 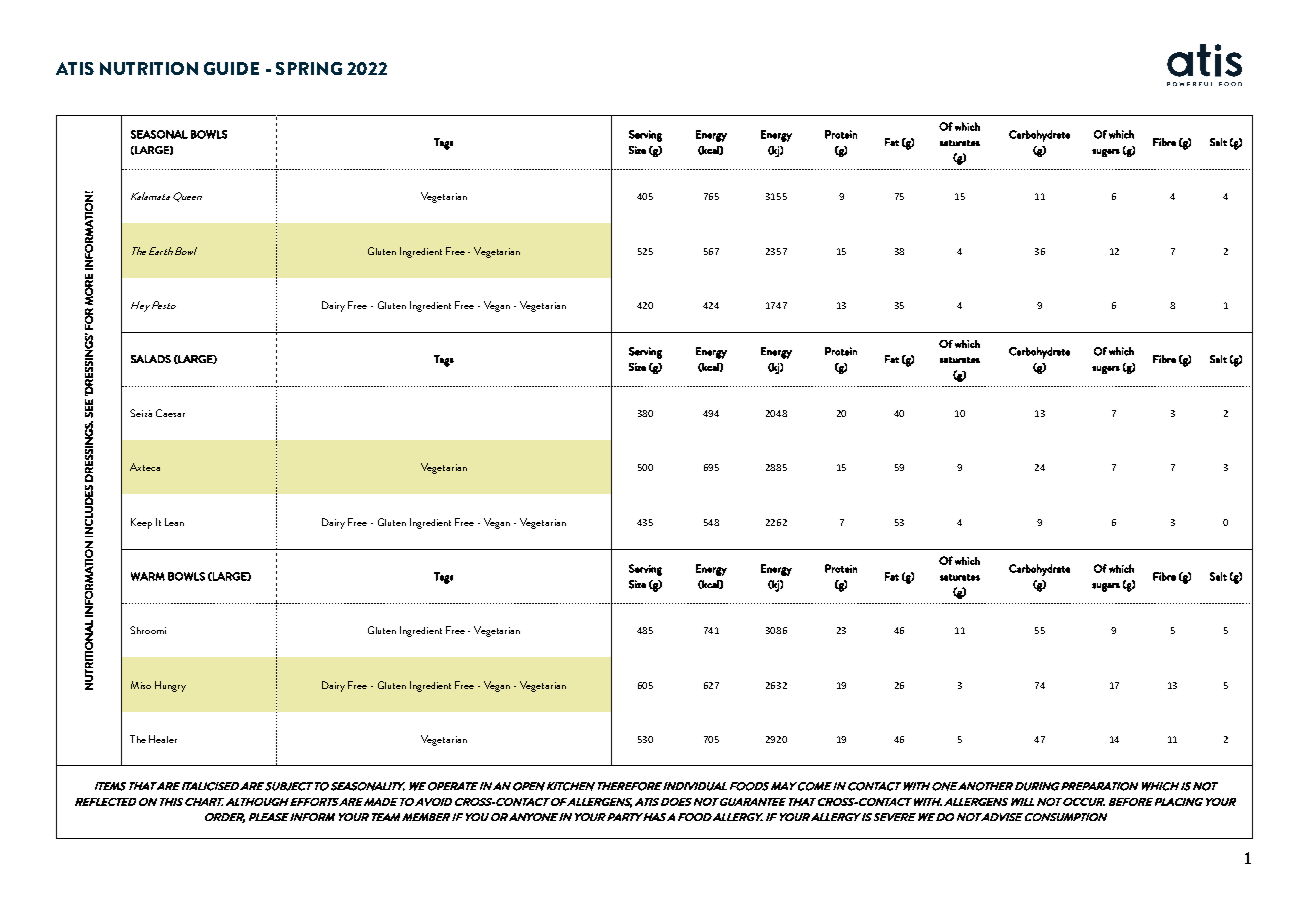 I want to click on SPRING, so click(x=309, y=68).
